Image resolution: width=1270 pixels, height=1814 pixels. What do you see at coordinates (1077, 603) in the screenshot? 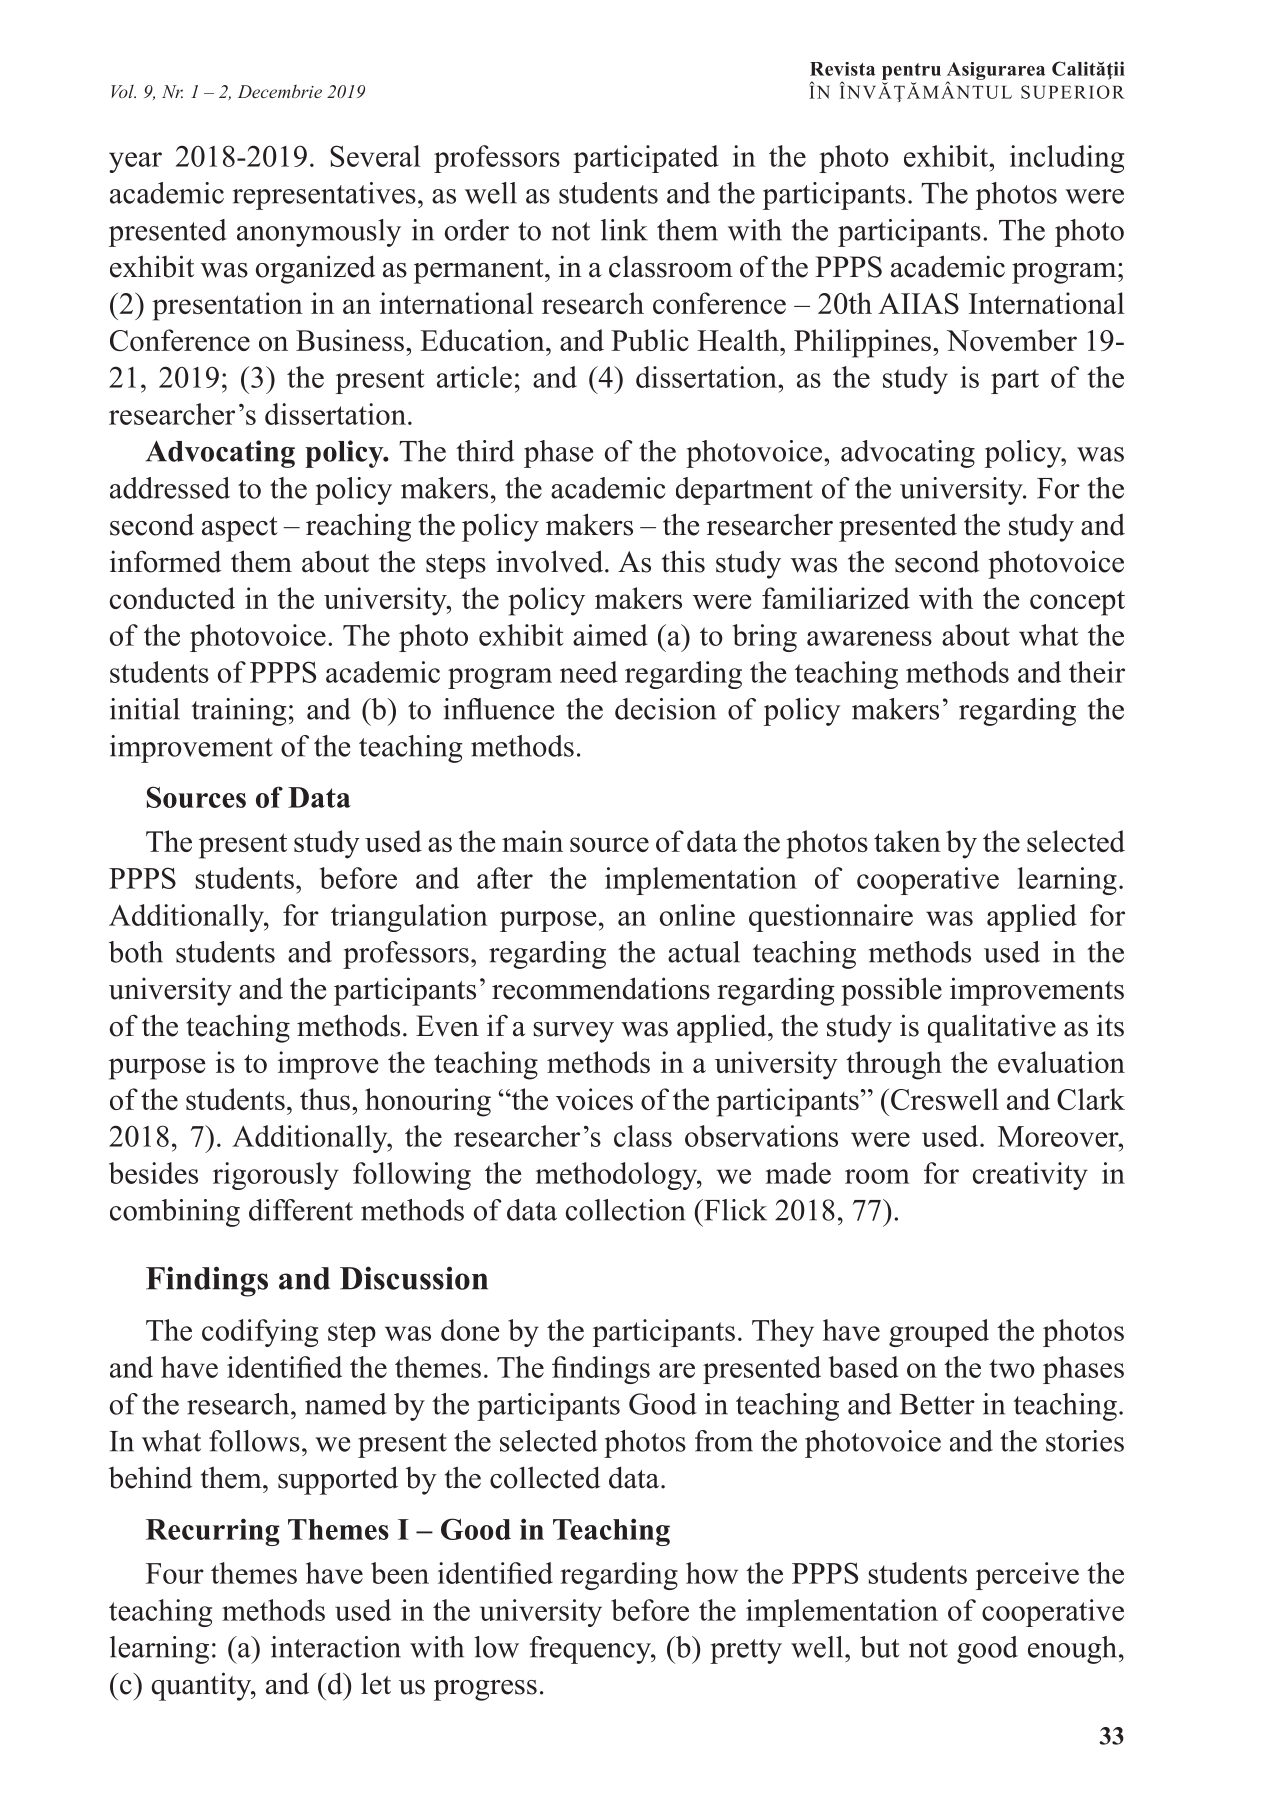
I see `concept` at bounding box center [1077, 603].
